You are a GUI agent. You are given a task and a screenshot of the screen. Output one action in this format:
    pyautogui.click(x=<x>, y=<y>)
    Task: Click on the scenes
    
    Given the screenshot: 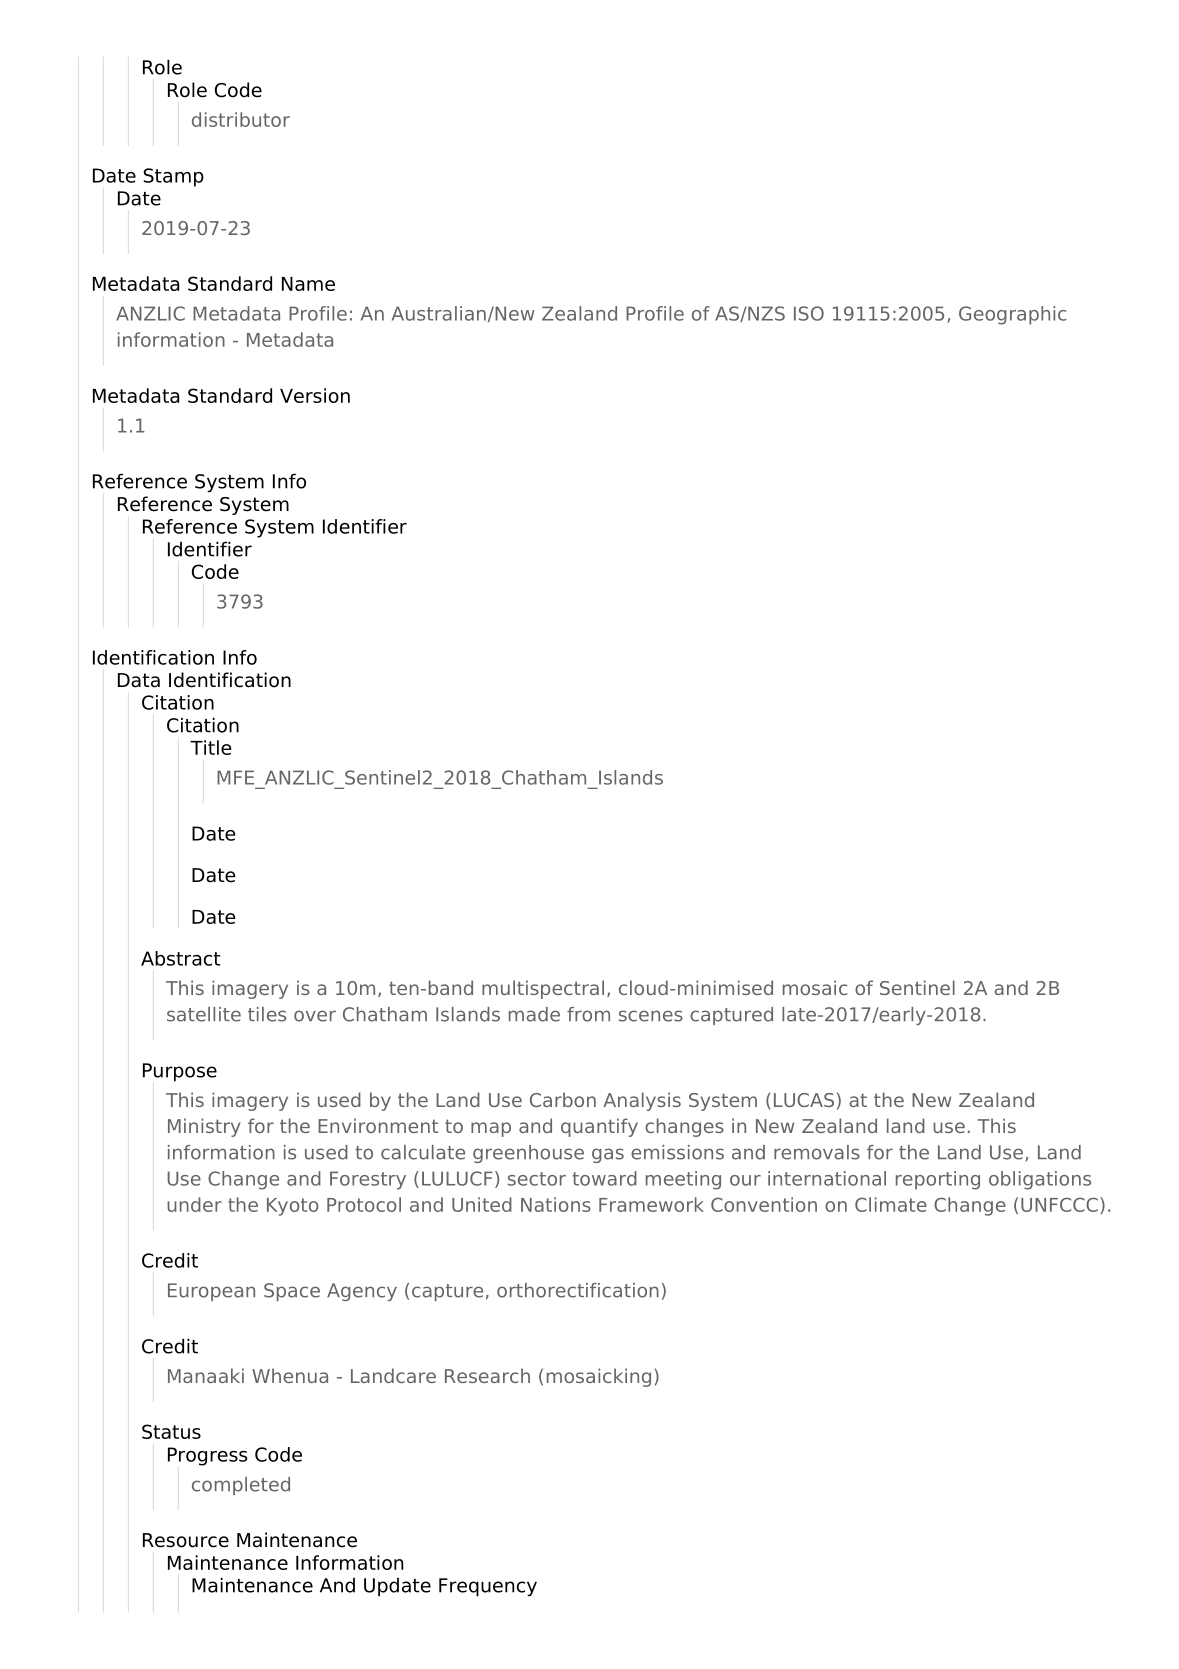 What is the action you would take?
    pyautogui.click(x=651, y=1016)
